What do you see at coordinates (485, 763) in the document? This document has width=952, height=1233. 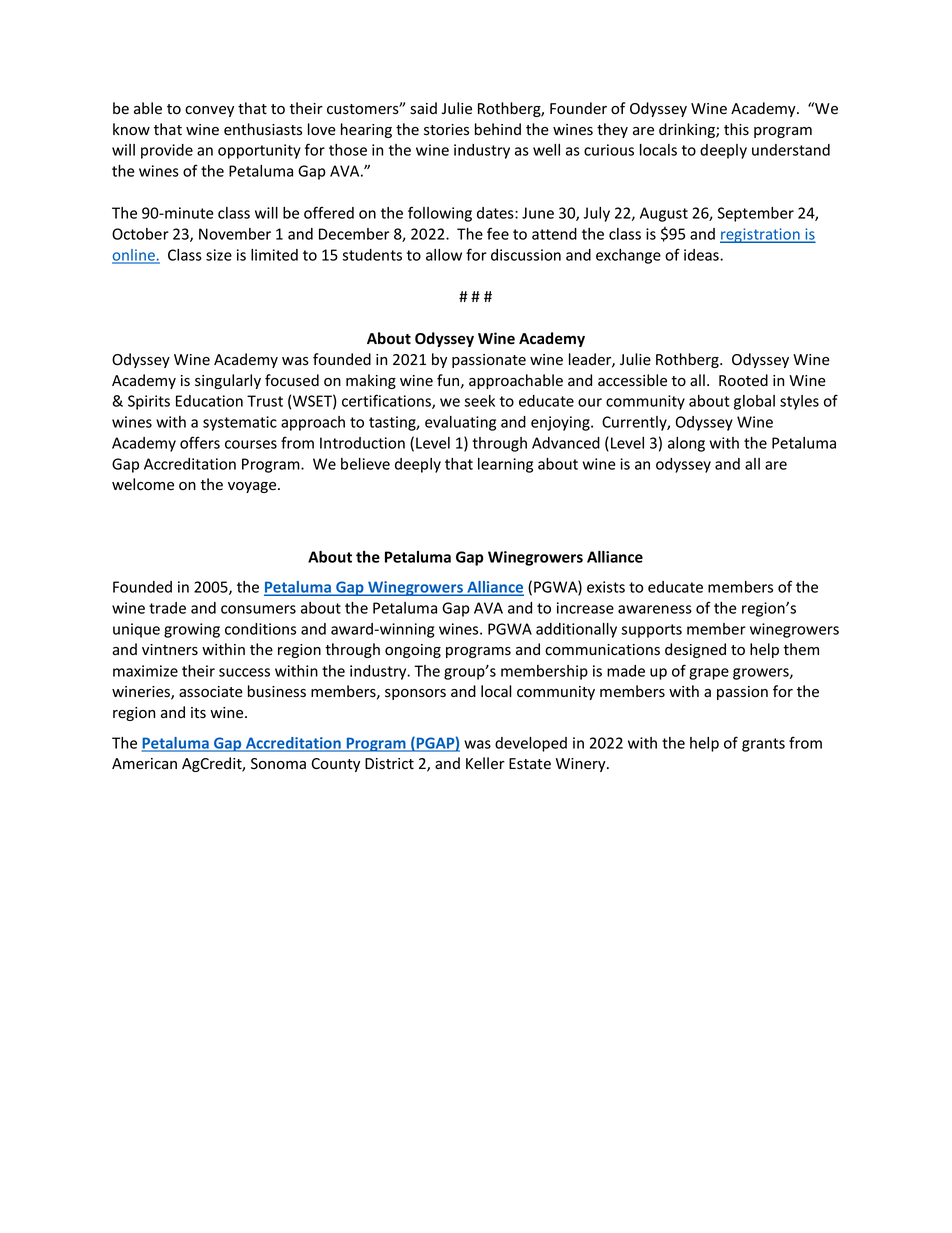 I see `Keller` at bounding box center [485, 763].
